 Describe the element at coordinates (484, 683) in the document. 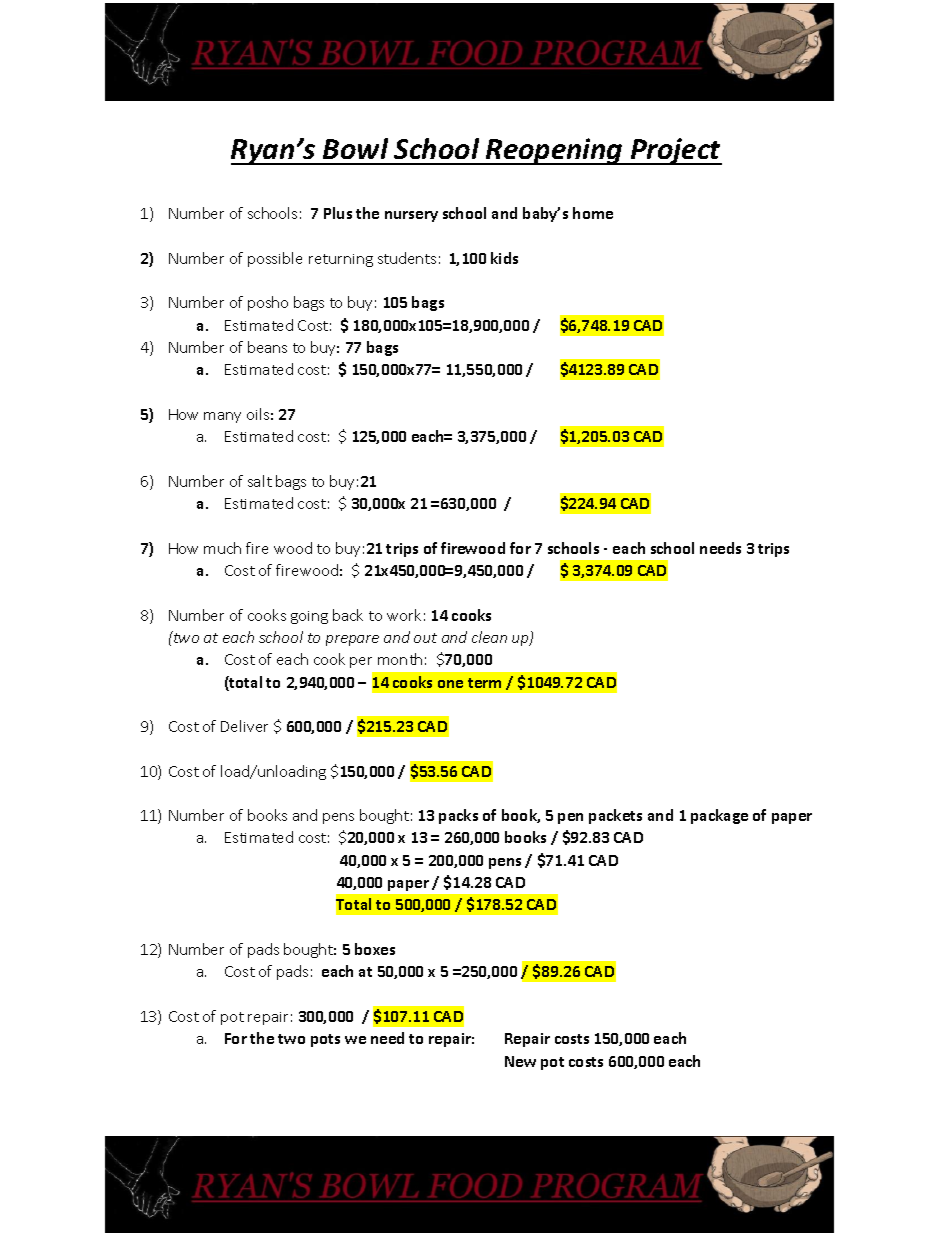

I see `term` at that location.
